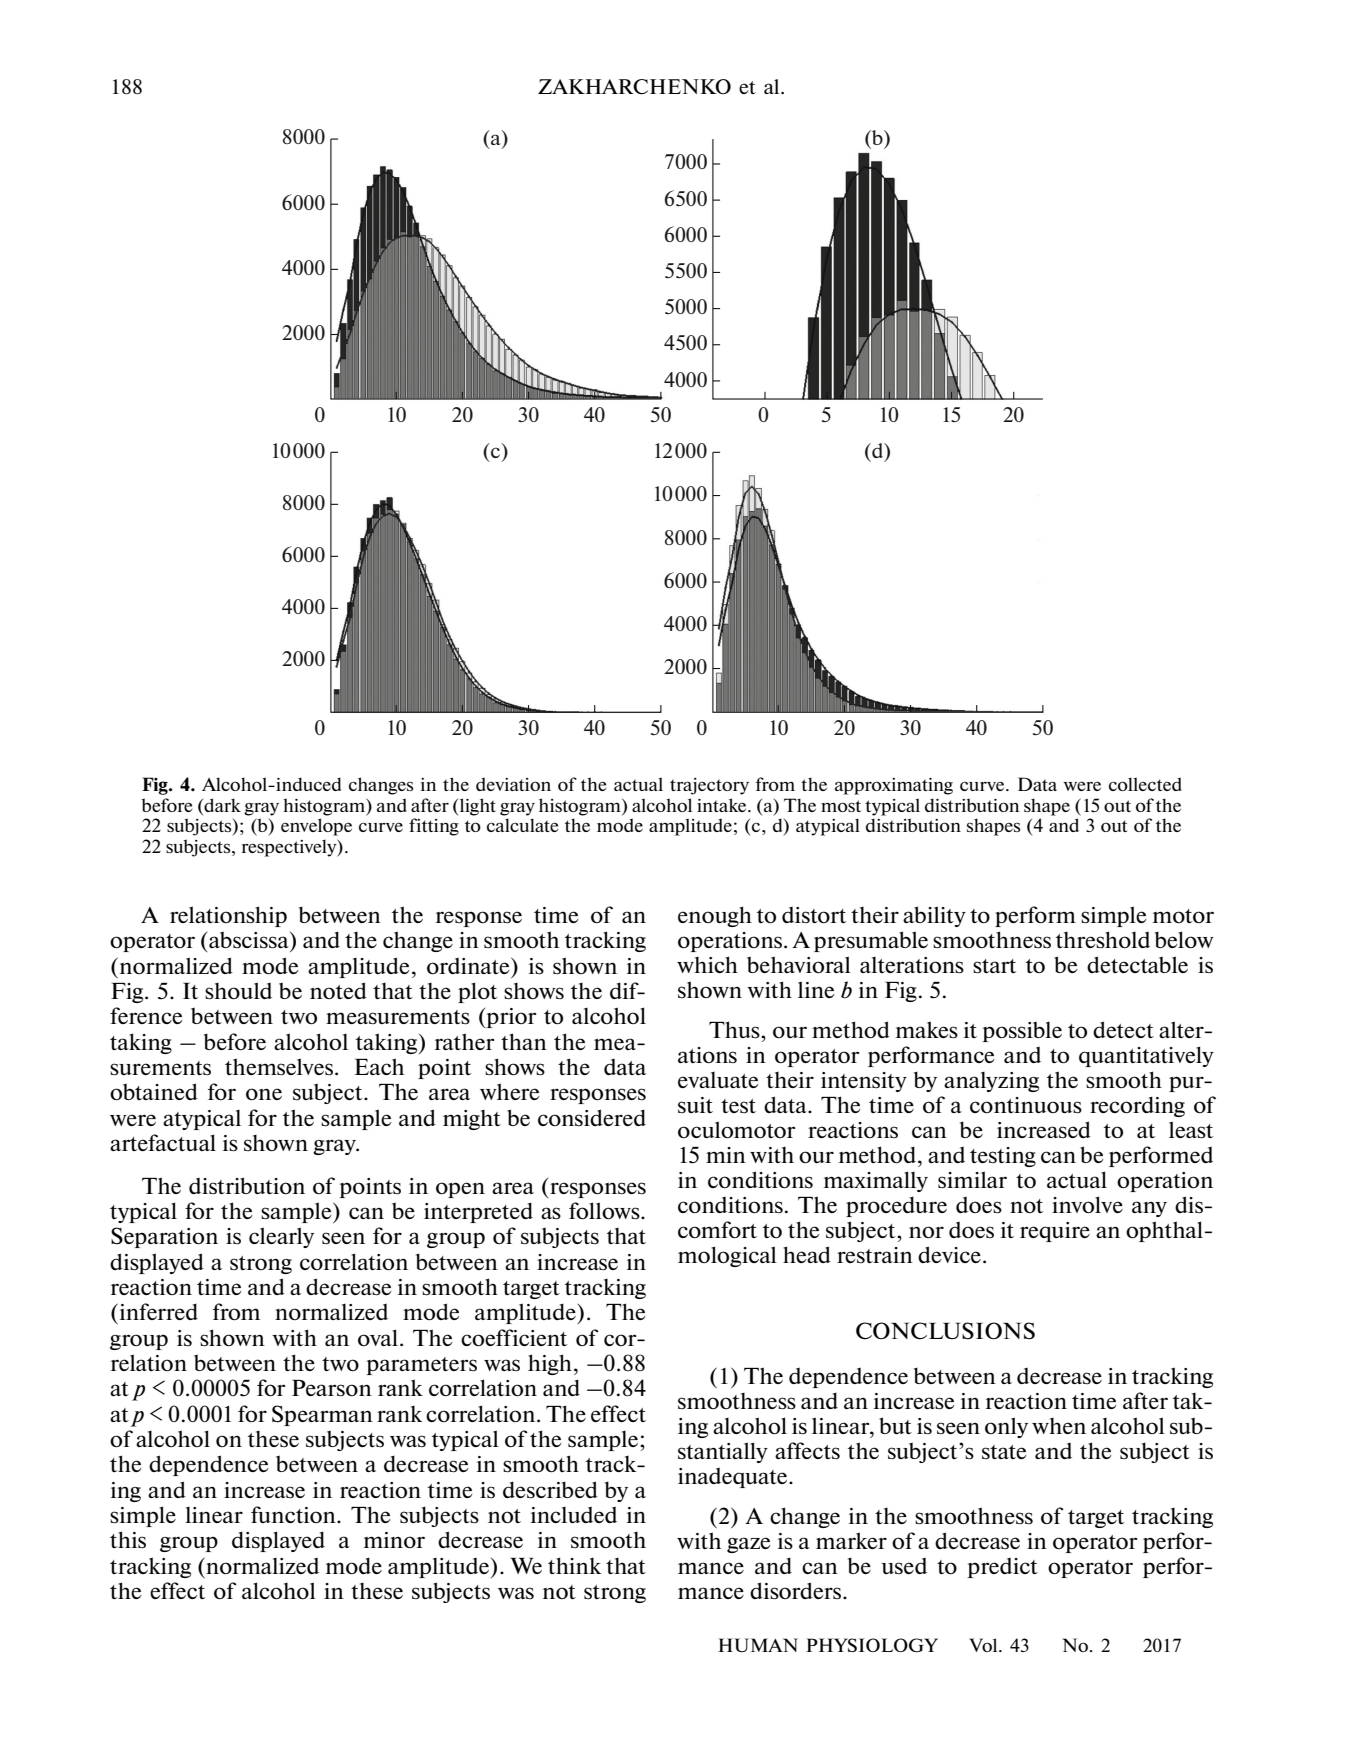  Describe the element at coordinates (1145, 784) in the screenshot. I see `collected` at that location.
